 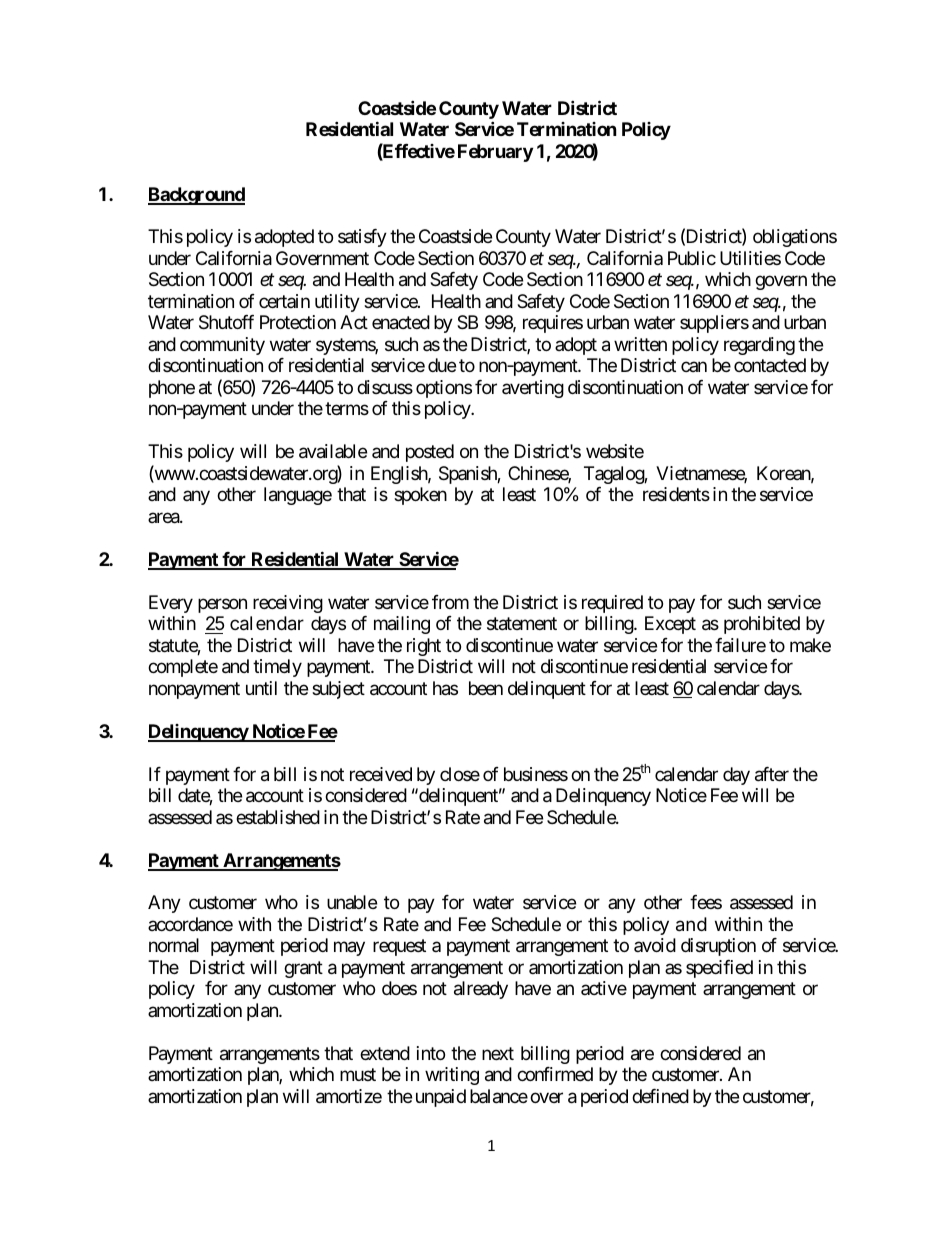 I want to click on Background, so click(x=196, y=196).
